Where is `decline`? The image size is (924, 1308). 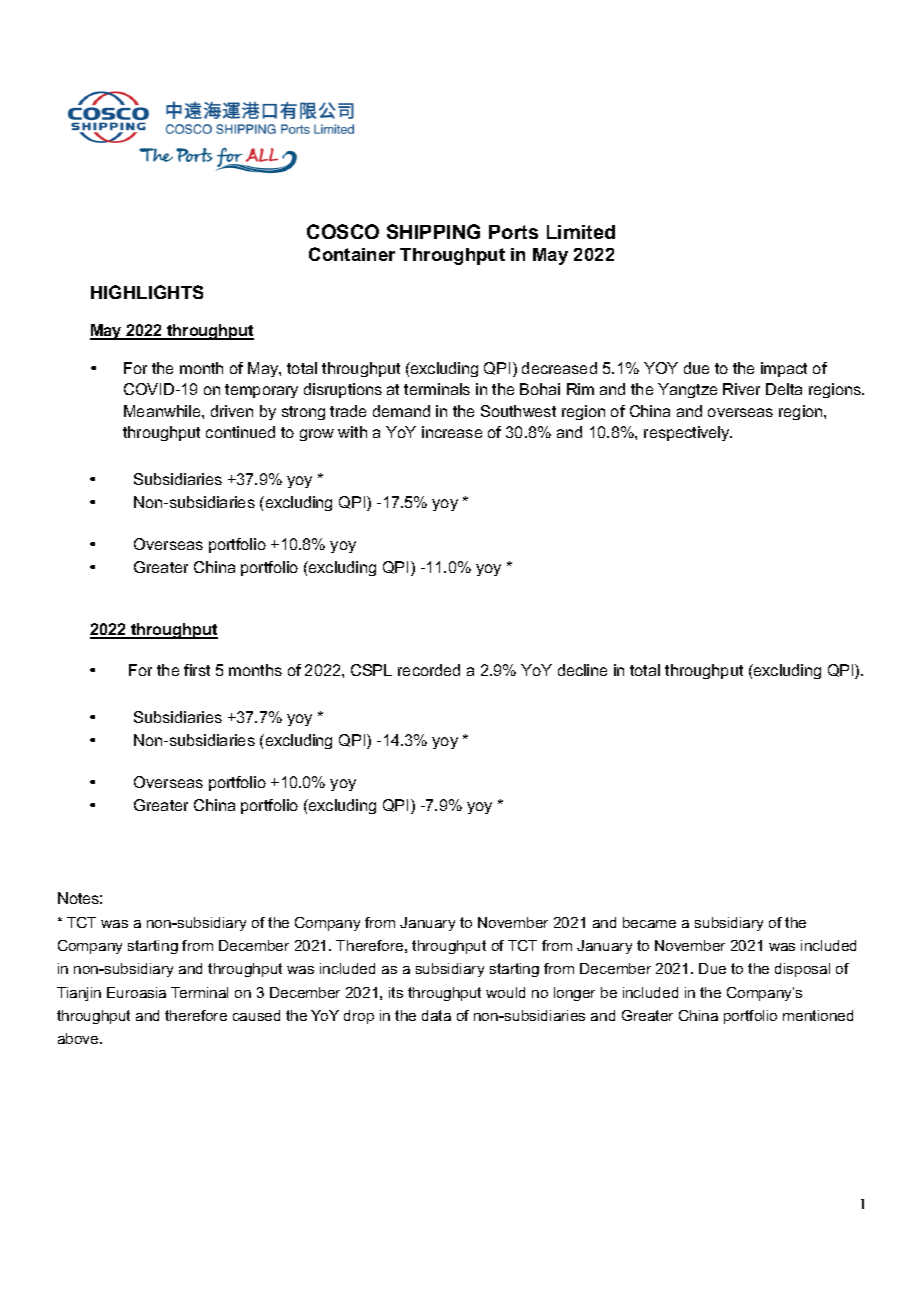 decline is located at coordinates (582, 670).
